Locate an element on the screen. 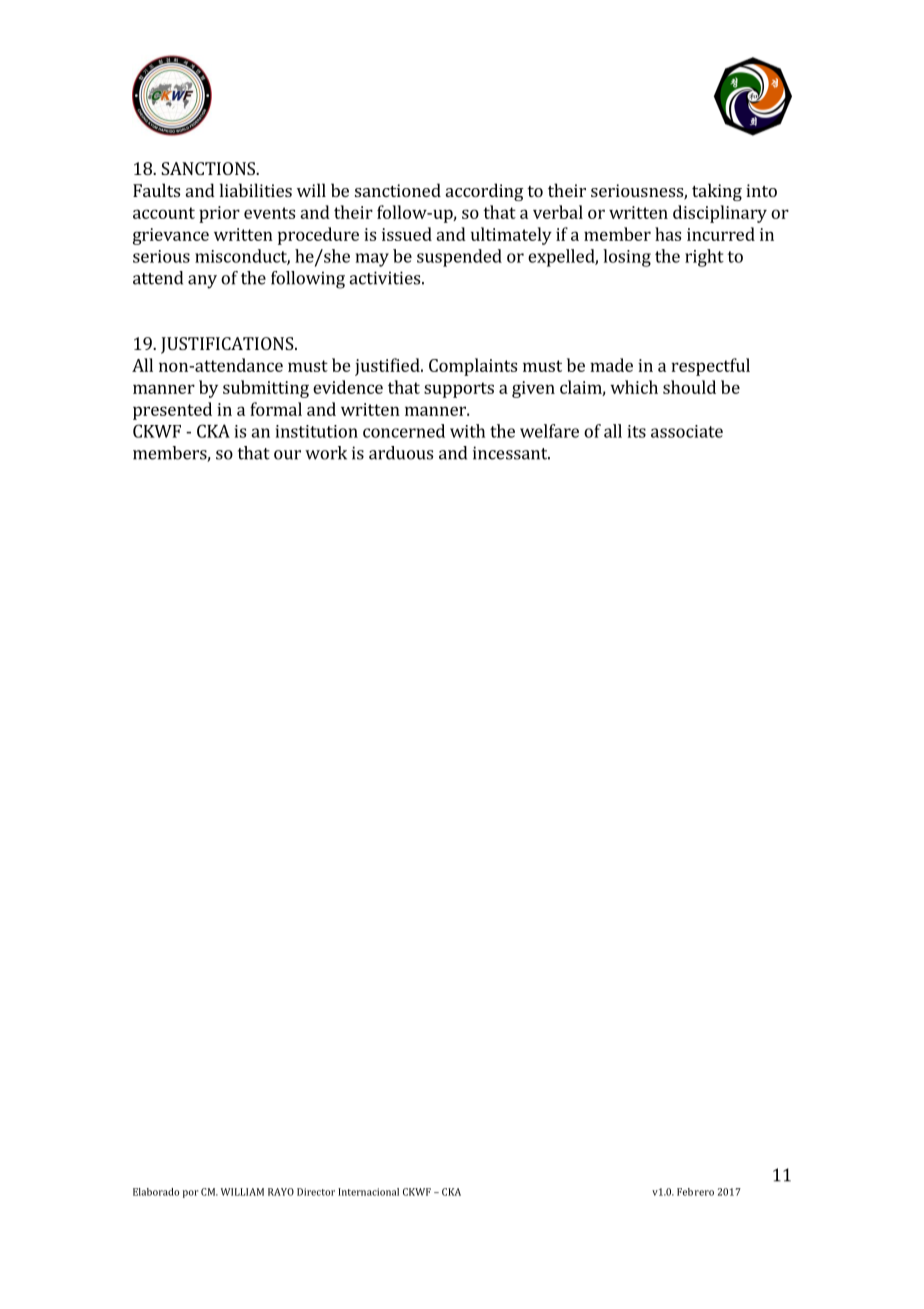 The image size is (924, 1309). its is located at coordinates (637, 431).
